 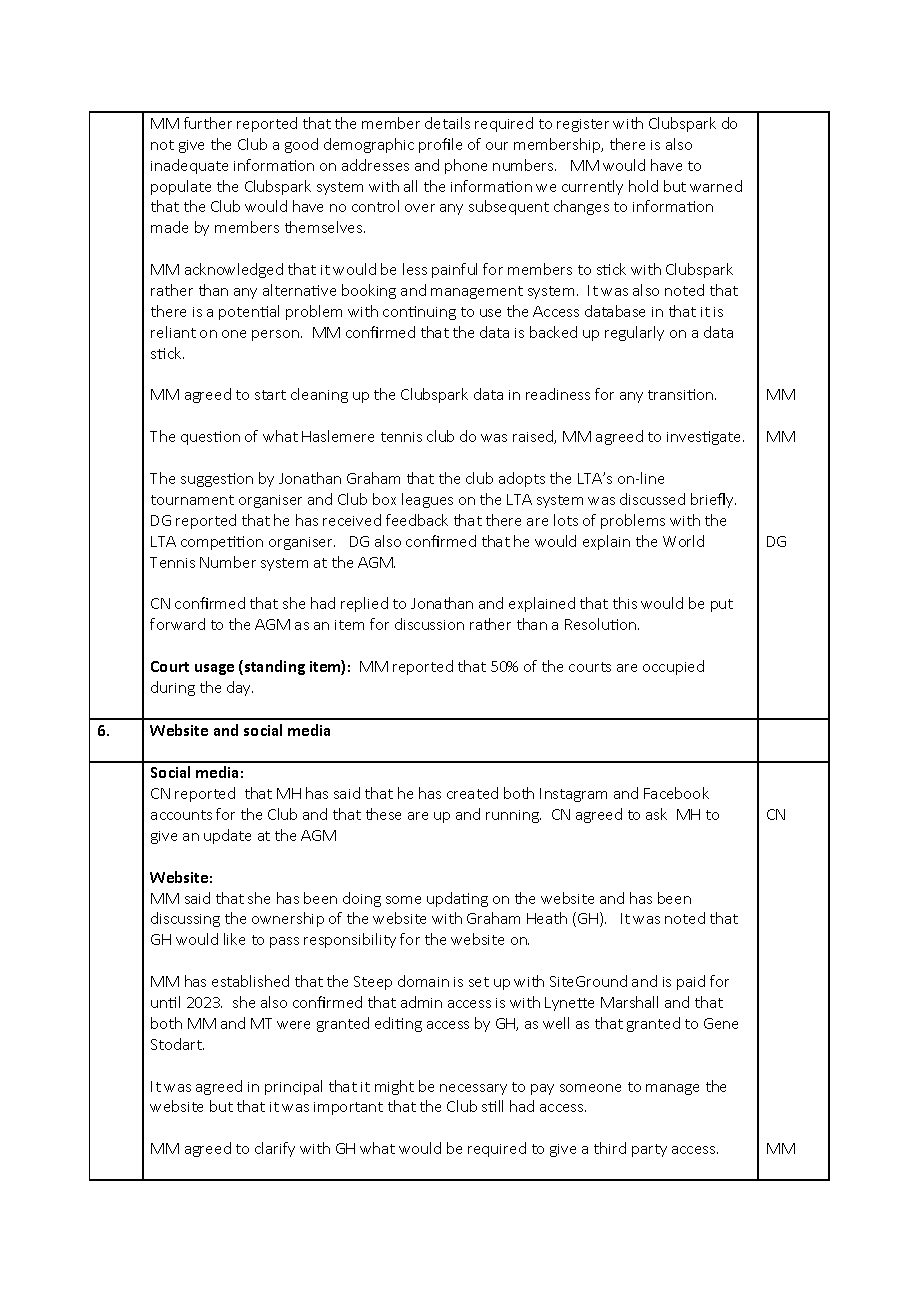 I want to click on doing, so click(x=362, y=899).
